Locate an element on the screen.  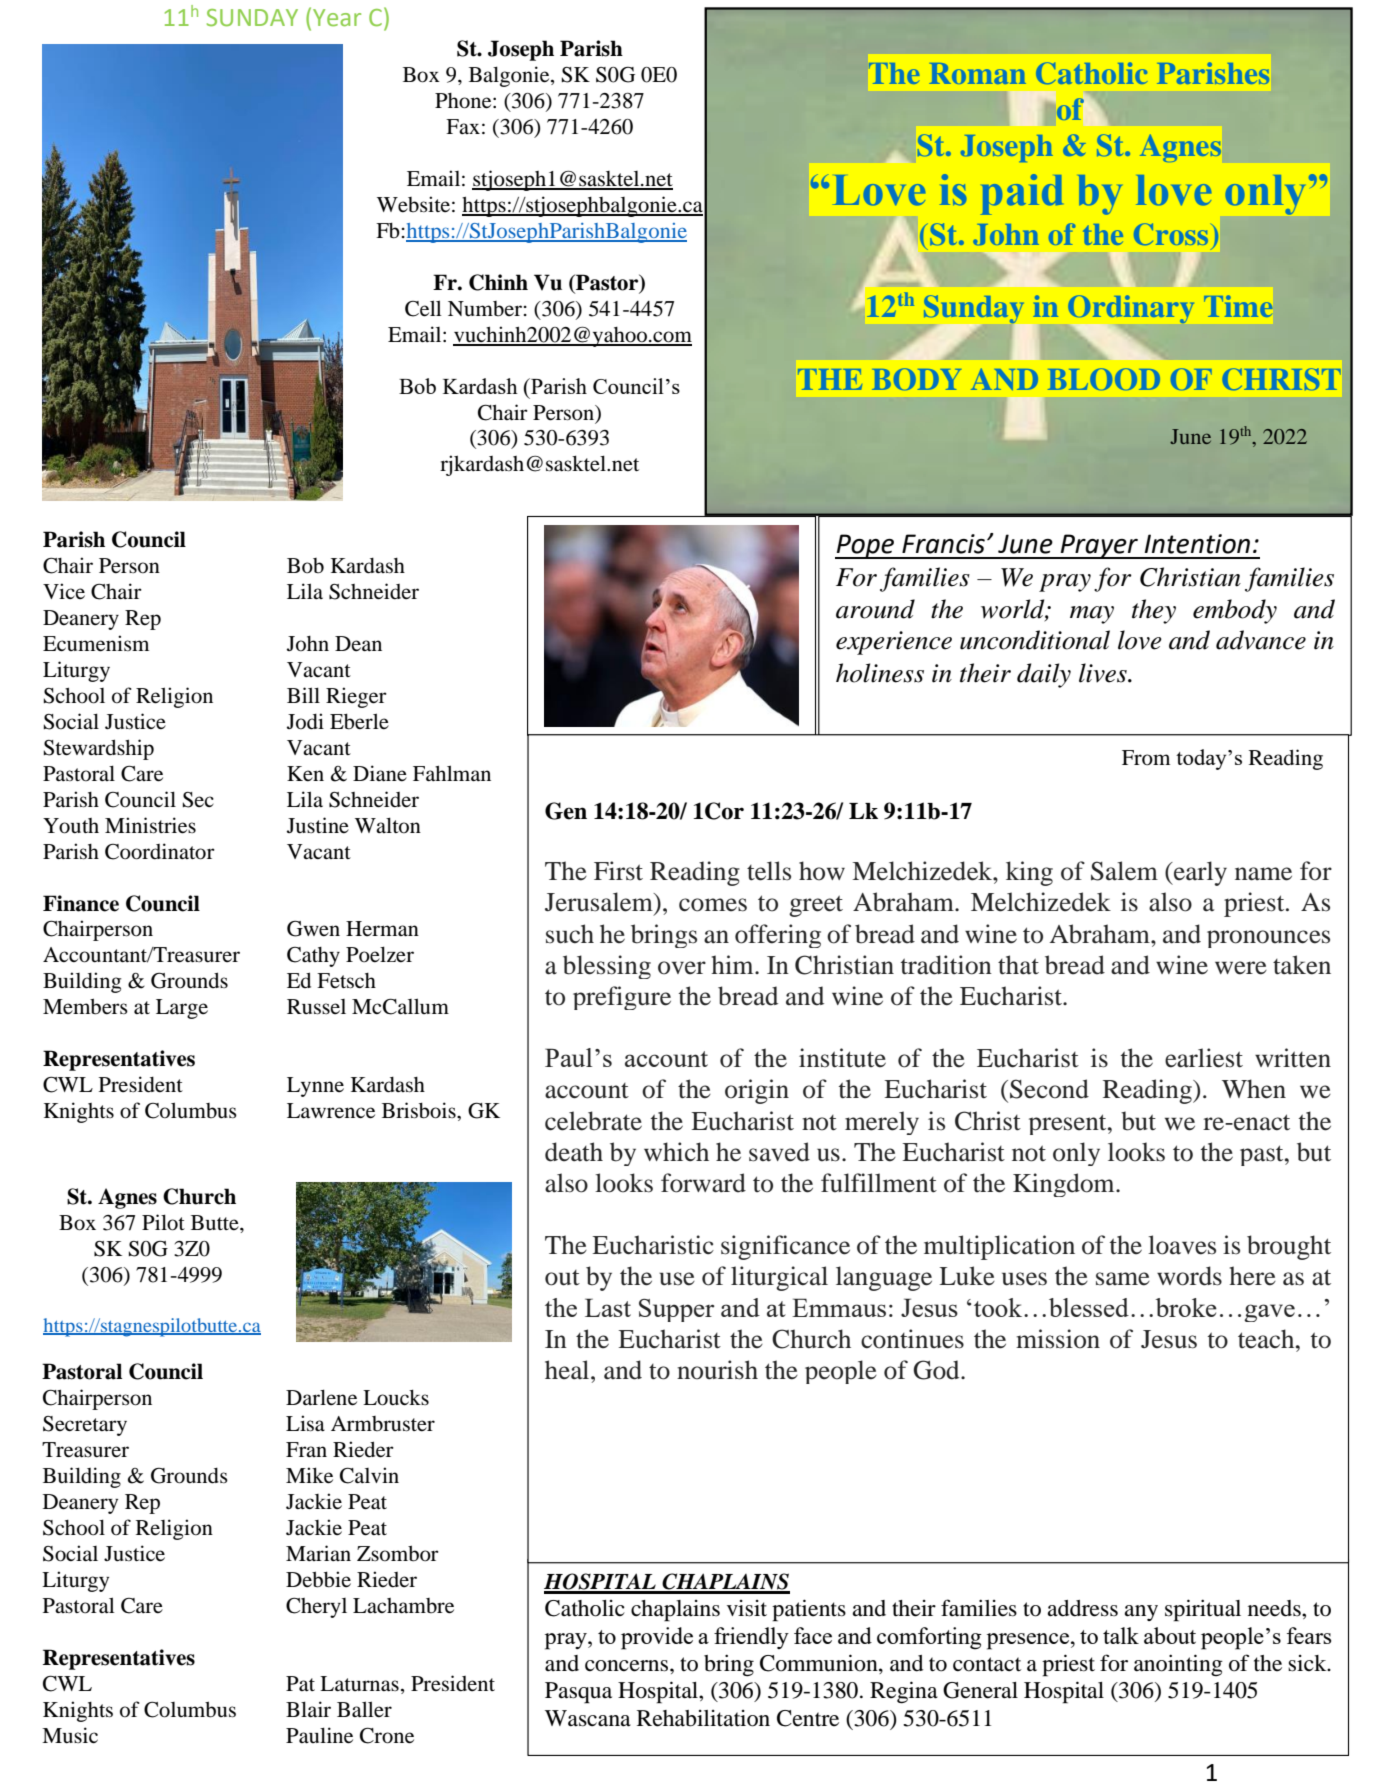
Coordinator is located at coordinates (160, 851).
